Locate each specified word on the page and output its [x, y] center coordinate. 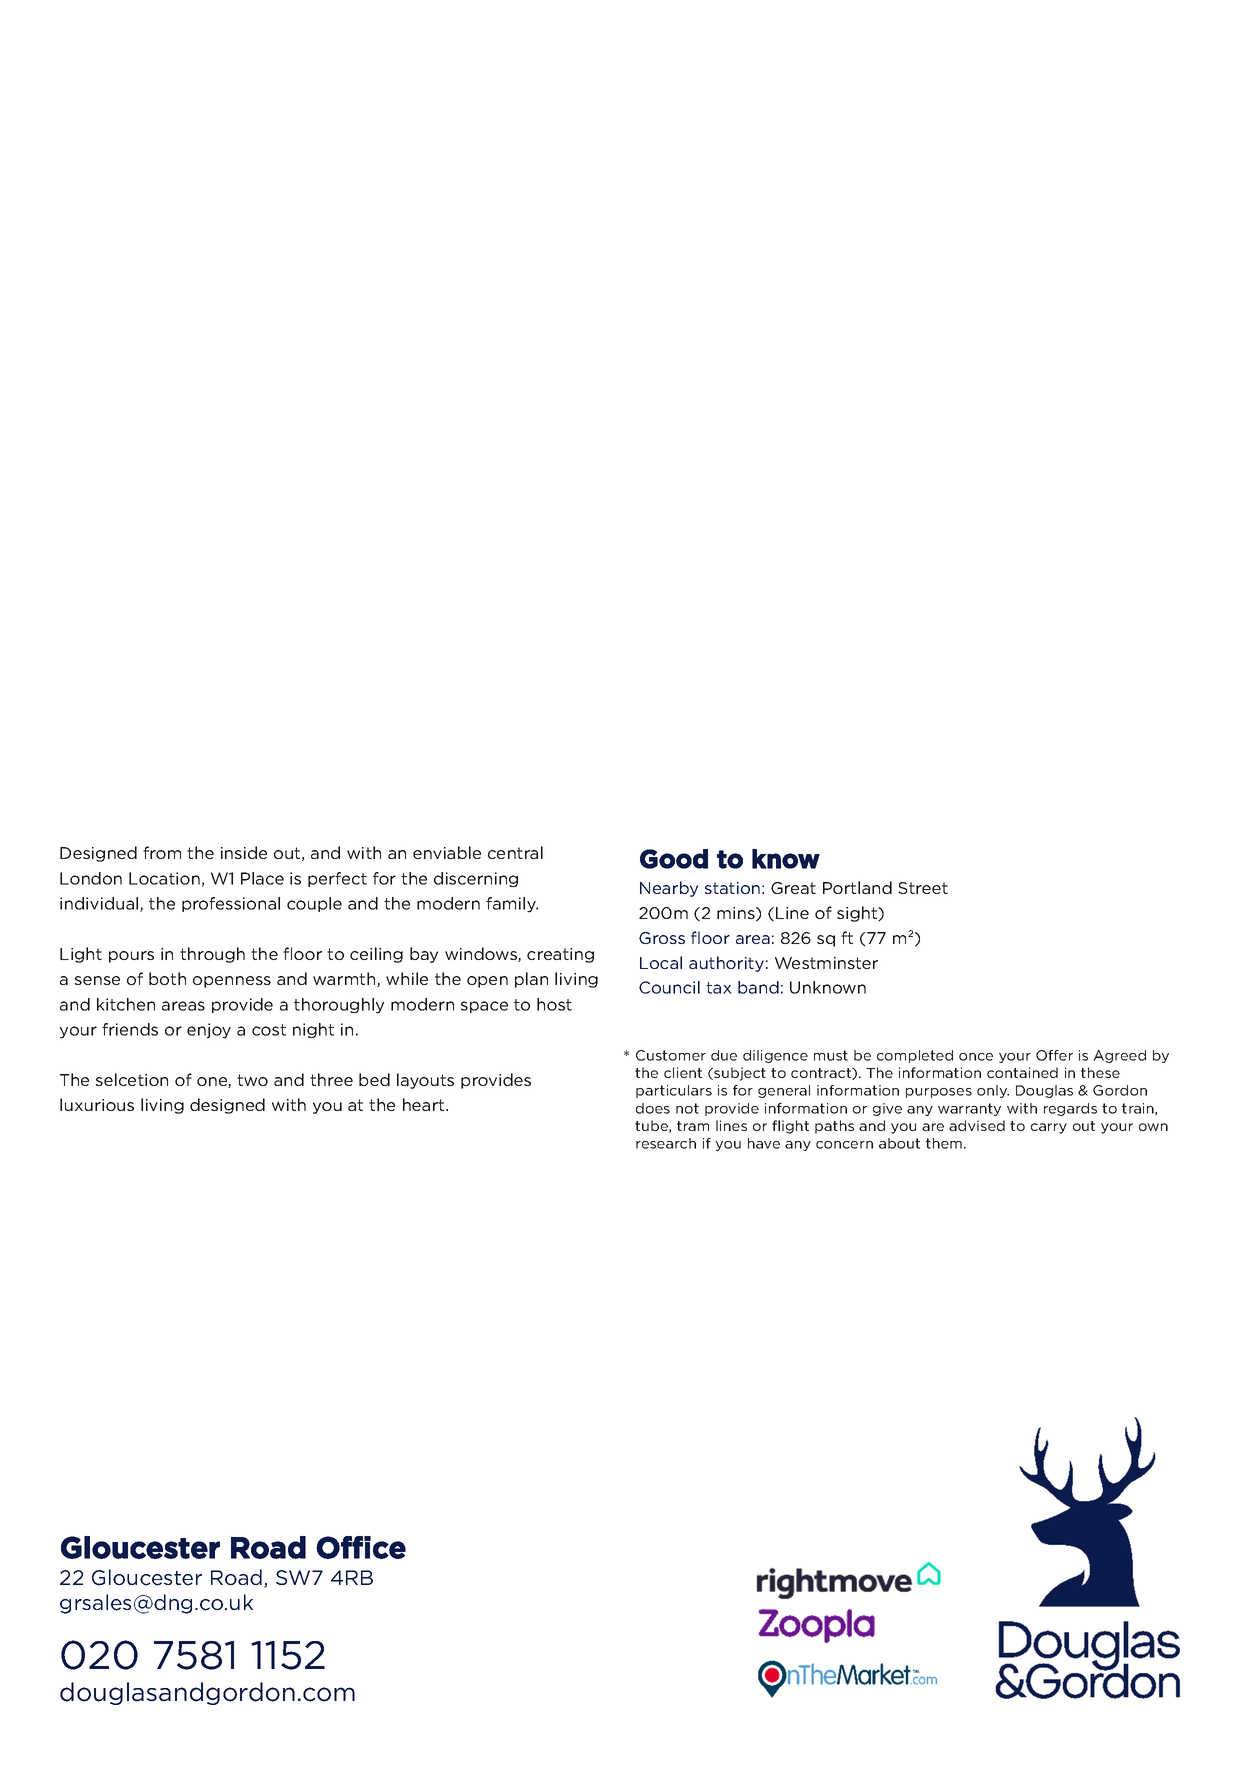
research [666, 1143]
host [554, 1004]
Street [923, 888]
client [683, 1072]
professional [231, 904]
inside [244, 852]
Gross [662, 938]
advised [977, 1125]
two [252, 1080]
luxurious [97, 1104]
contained [1022, 1072]
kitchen [126, 1004]
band [758, 987]
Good [674, 859]
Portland [857, 887]
